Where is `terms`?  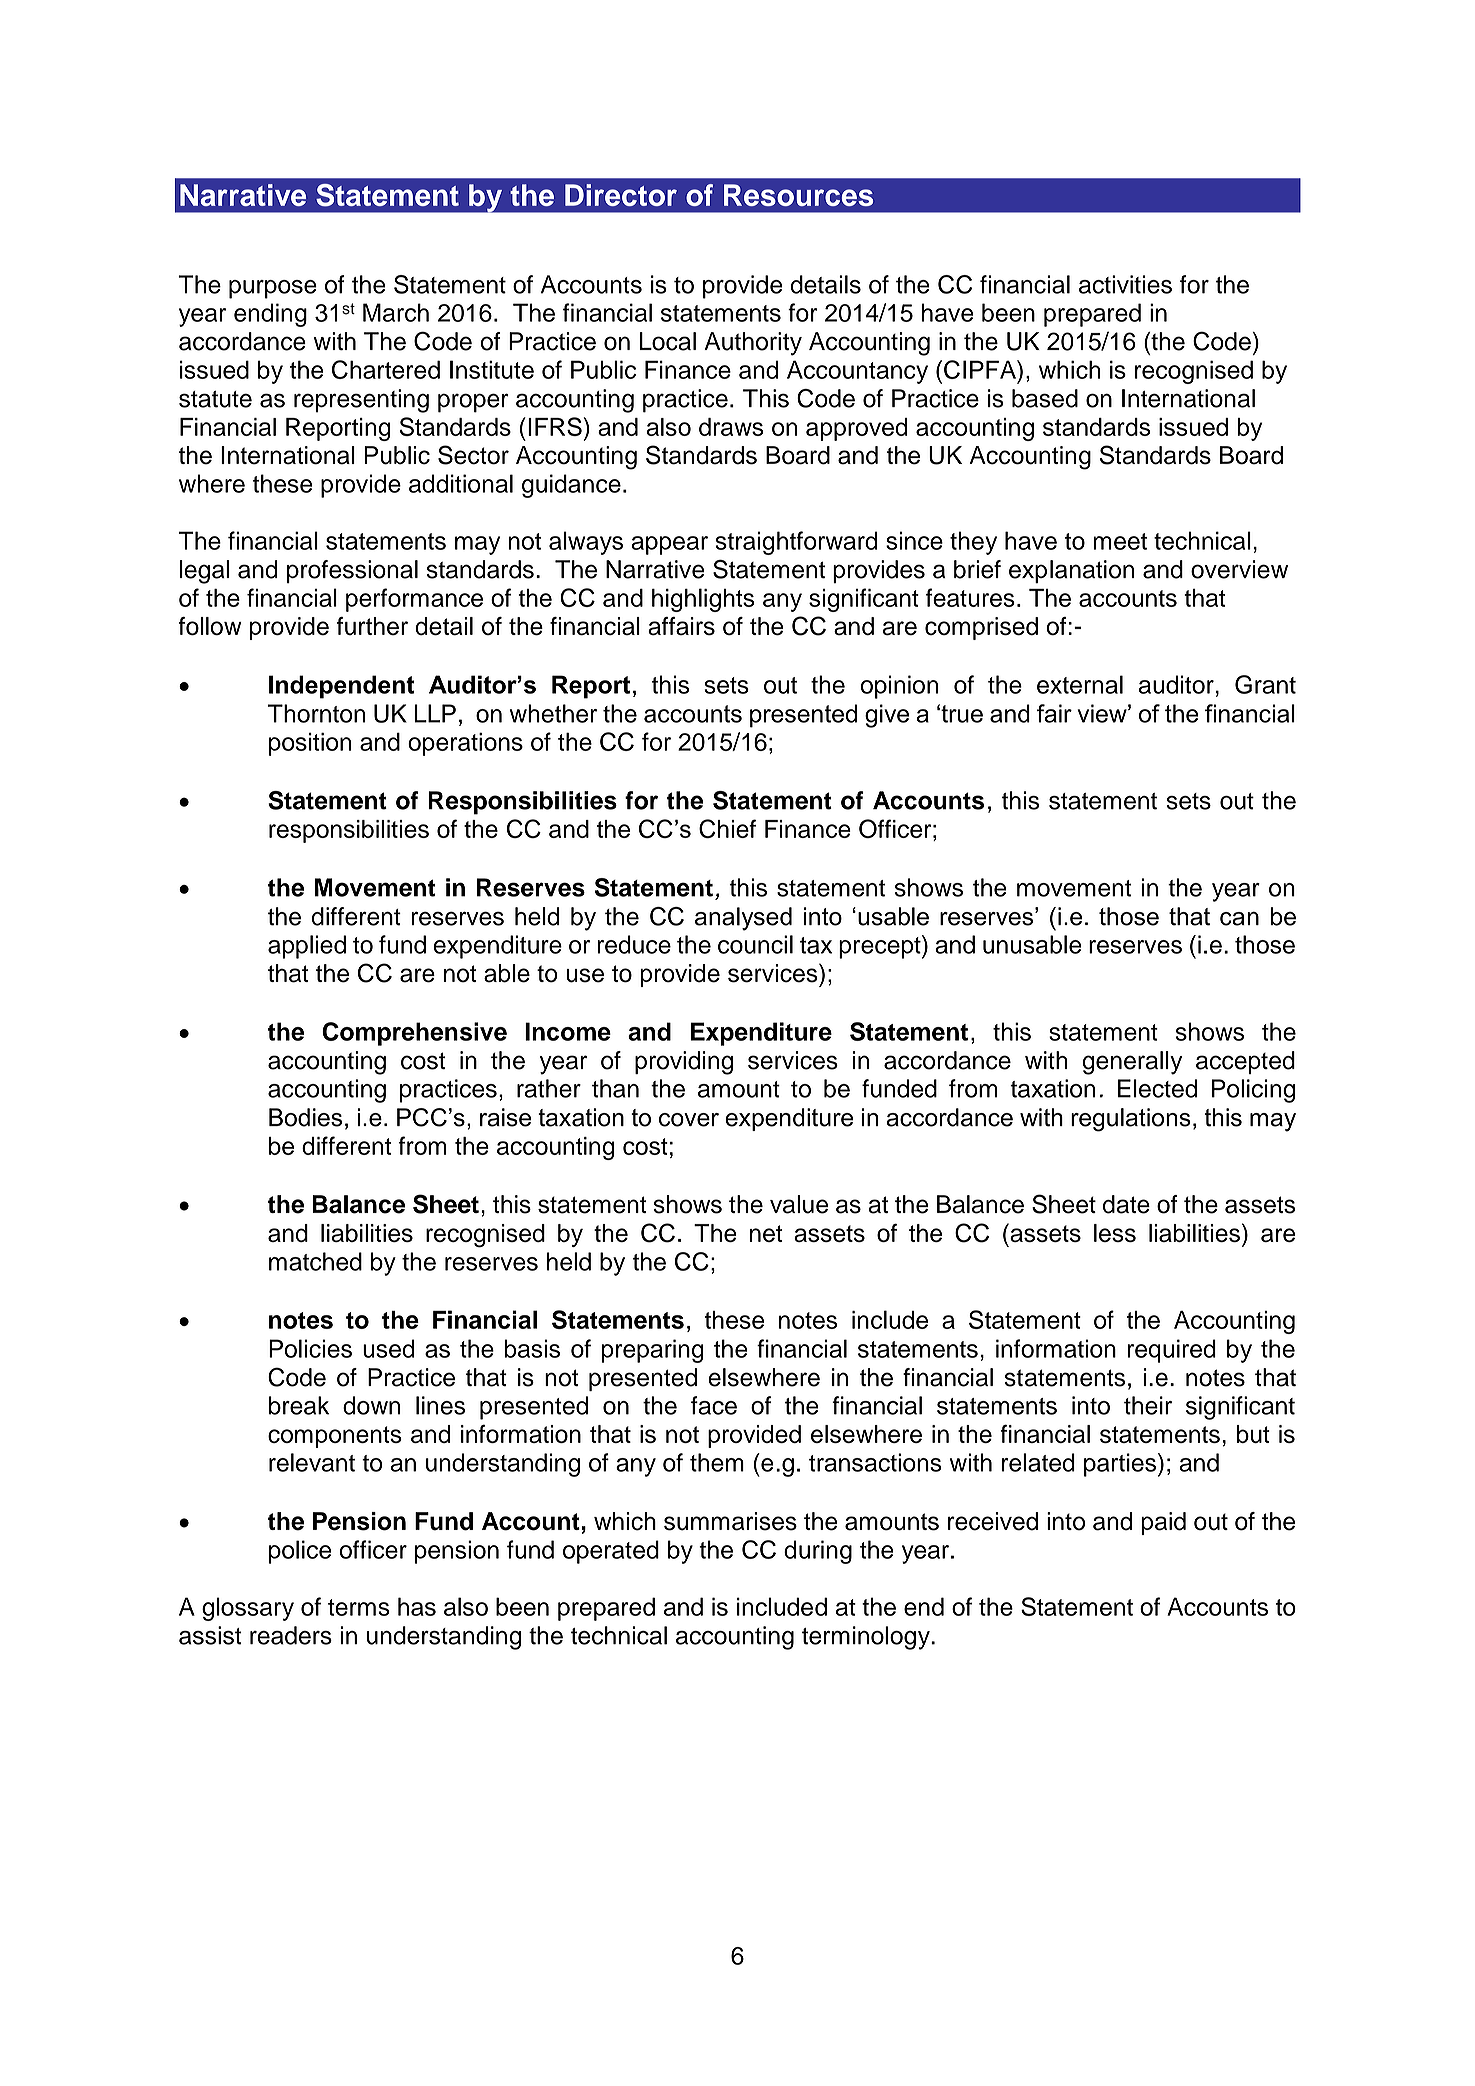
terms is located at coordinates (359, 1607).
